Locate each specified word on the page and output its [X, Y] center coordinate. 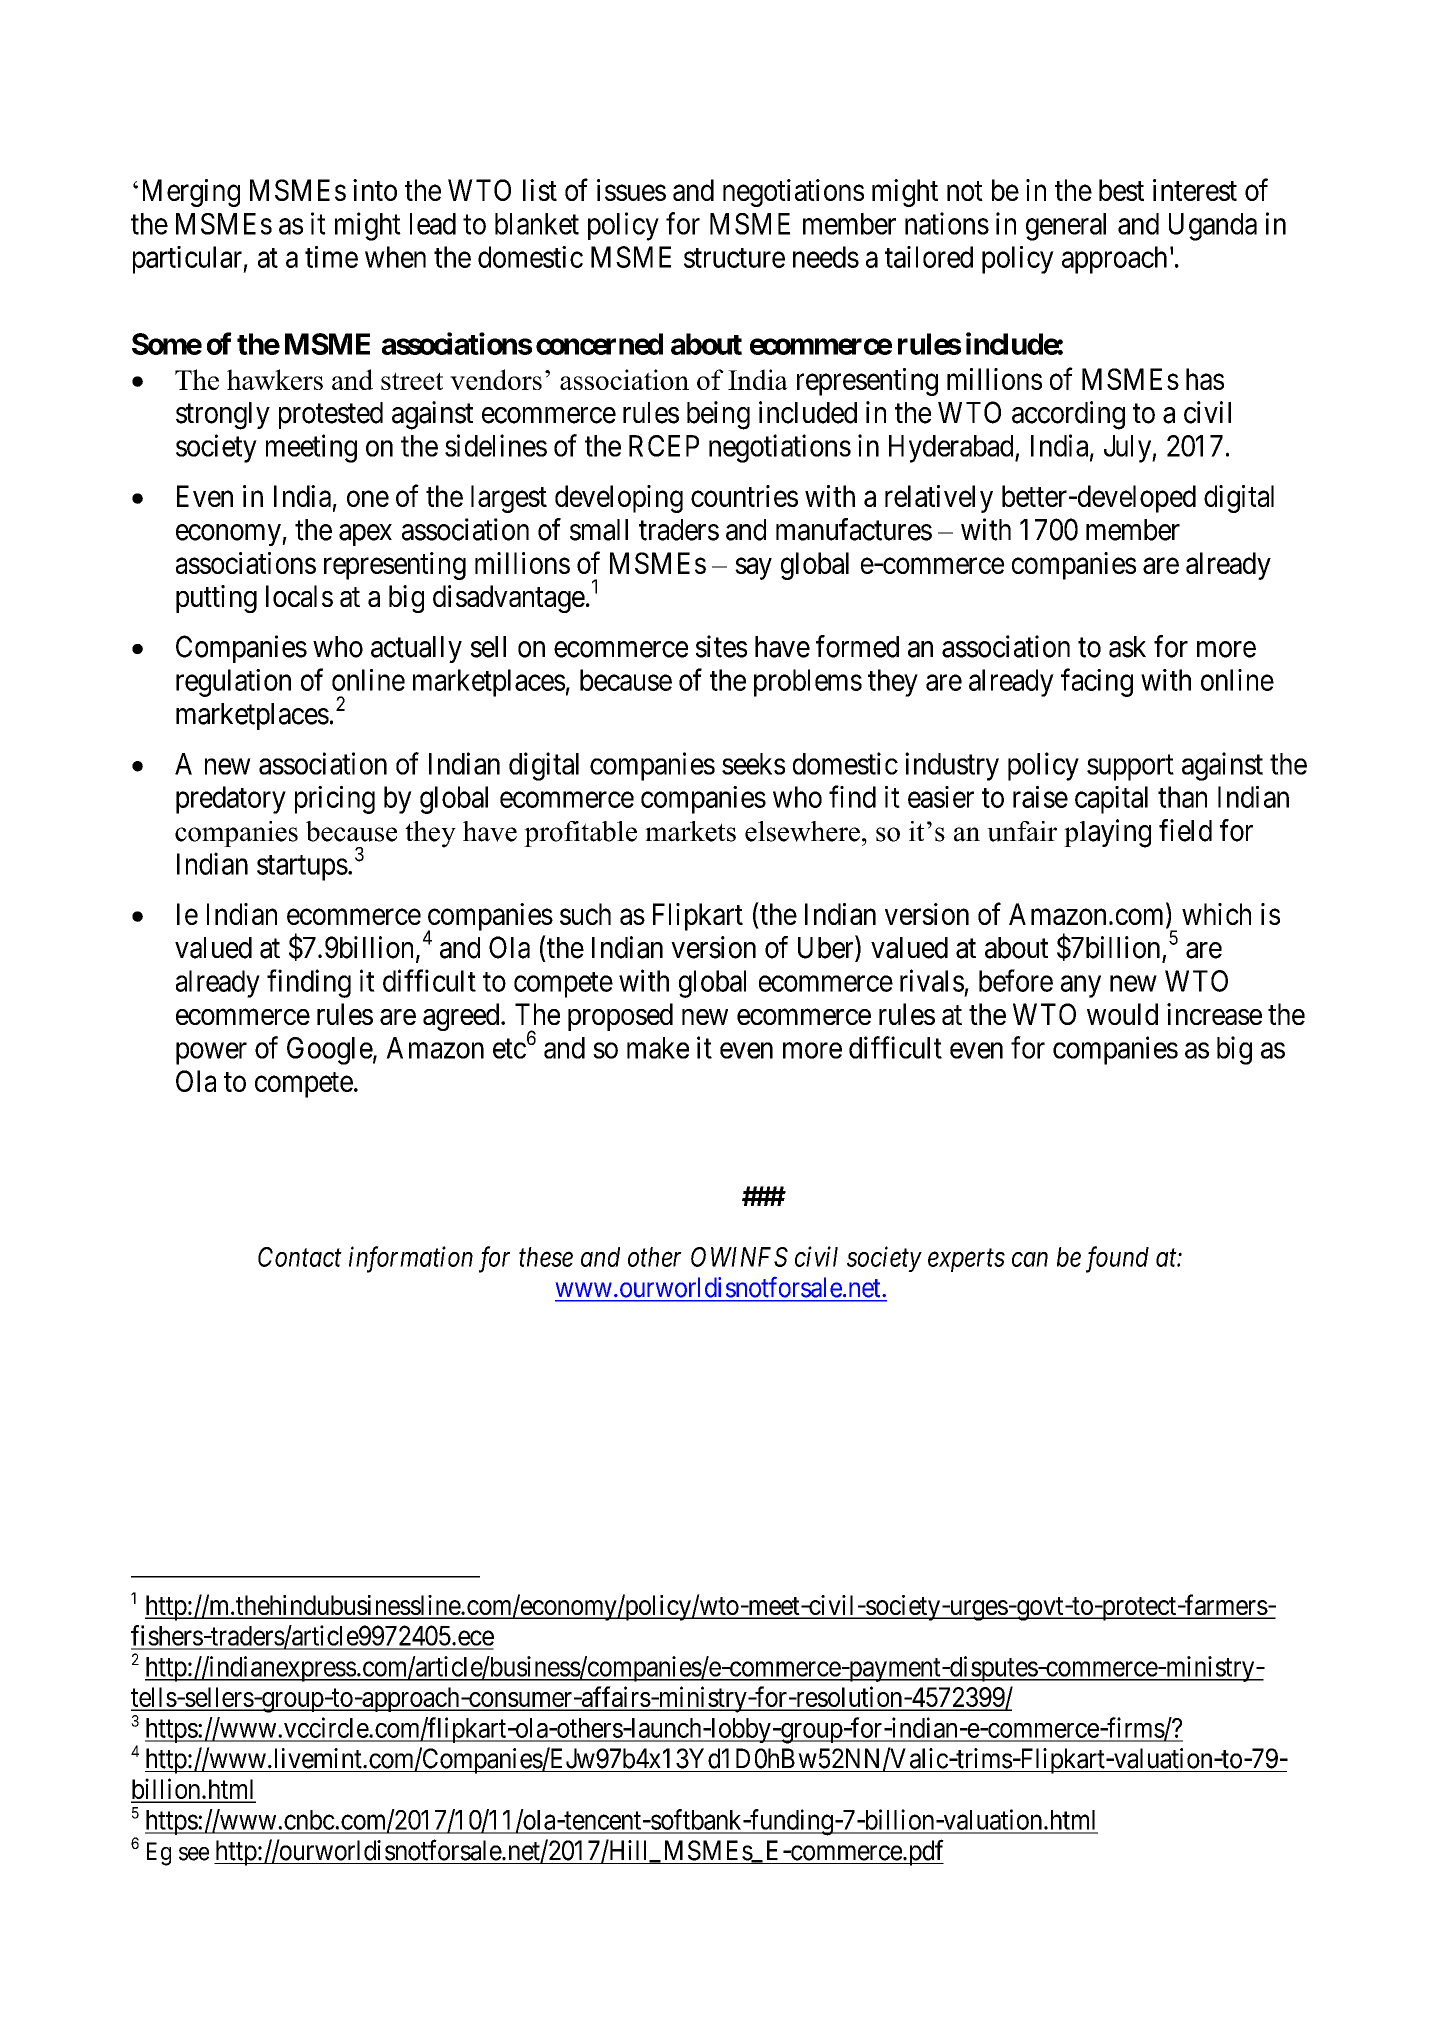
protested [331, 415]
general [1066, 227]
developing [619, 499]
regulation [233, 683]
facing [1097, 682]
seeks [753, 764]
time [331, 257]
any [1081, 987]
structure [734, 258]
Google [330, 1051]
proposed [620, 1017]
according [1068, 415]
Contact [300, 1257]
